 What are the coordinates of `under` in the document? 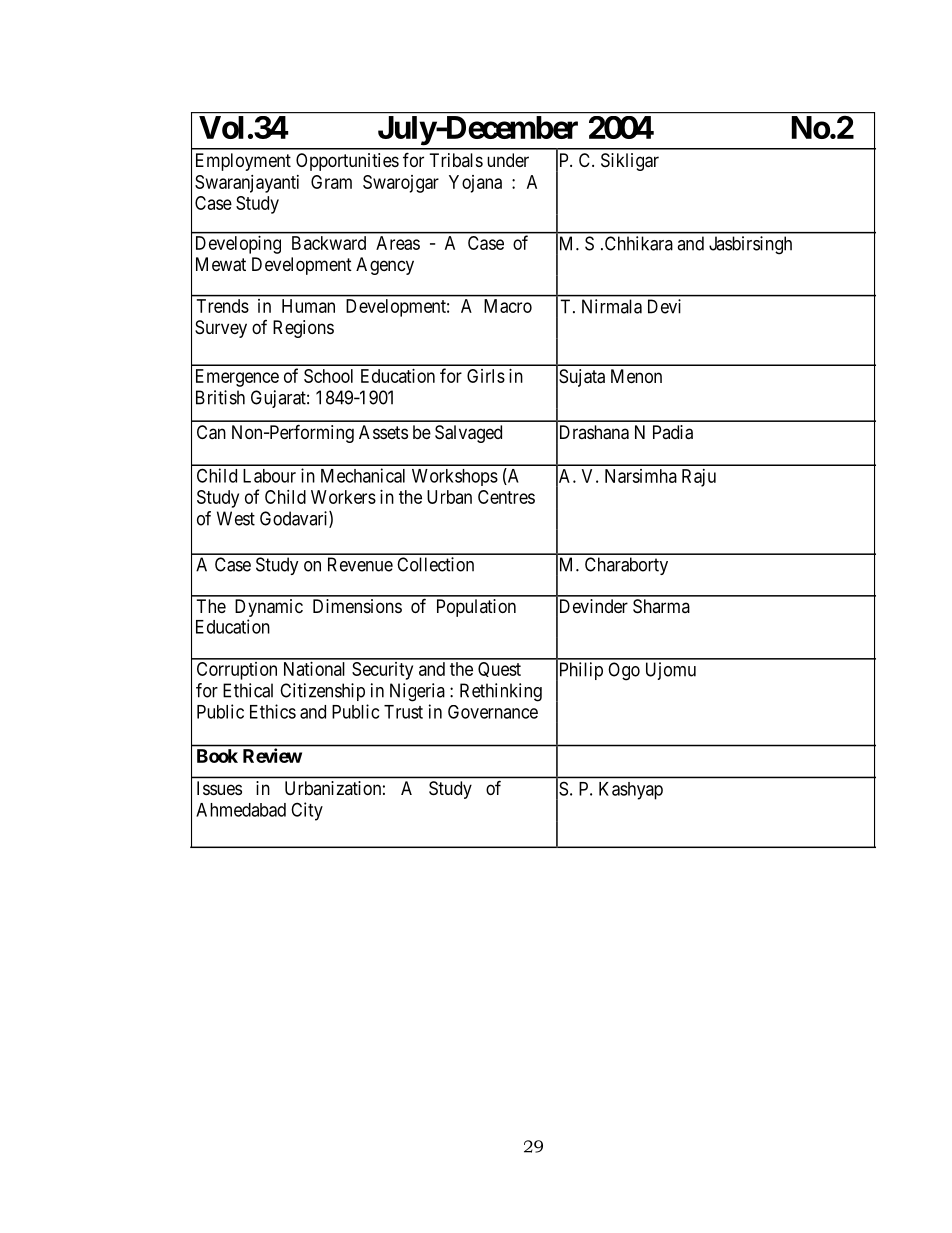 It's located at (508, 160).
